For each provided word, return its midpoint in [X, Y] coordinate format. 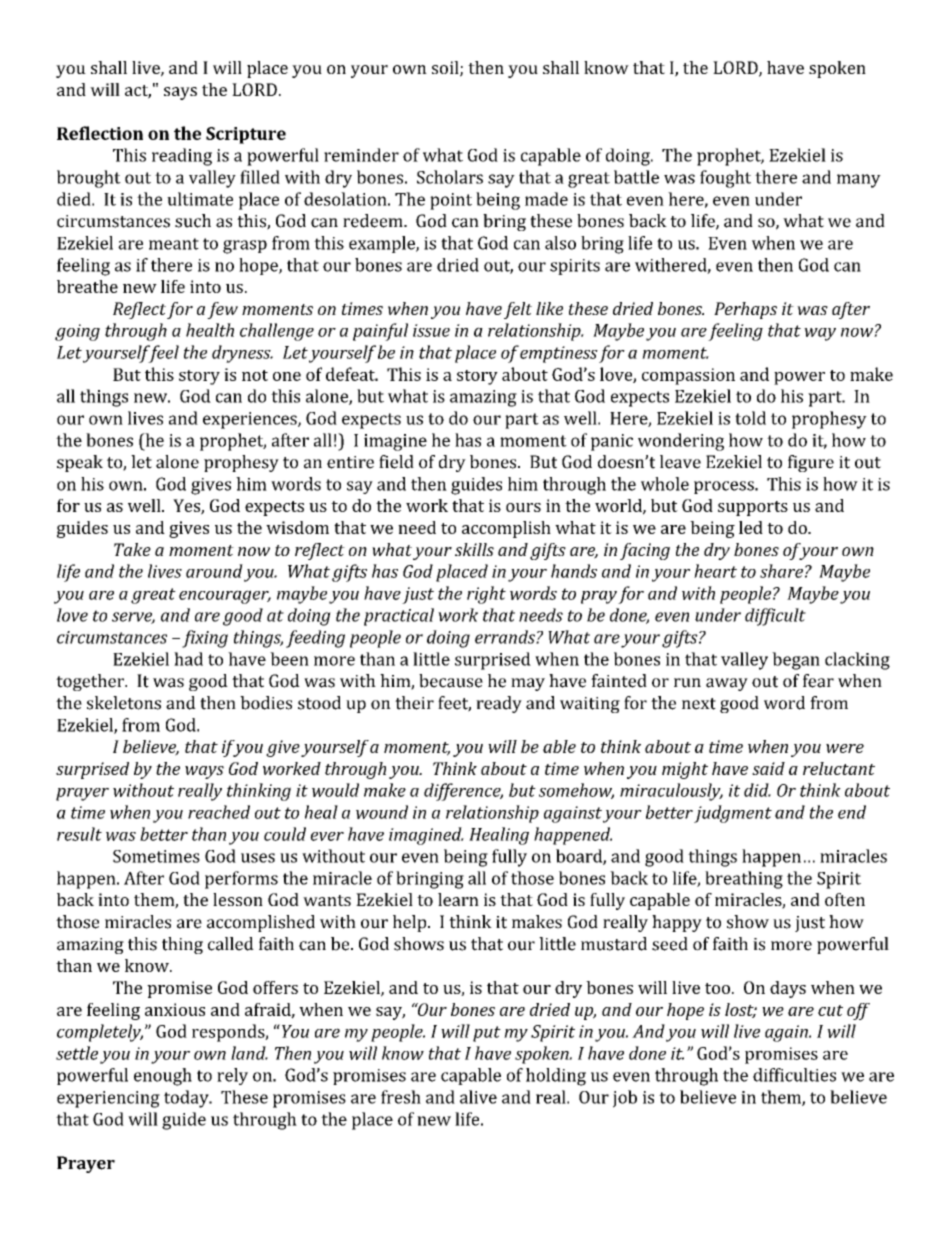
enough [163, 1077]
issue [431, 330]
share [781, 571]
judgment [733, 814]
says [180, 93]
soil [446, 69]
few [222, 310]
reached [219, 812]
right [486, 595]
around [214, 571]
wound [382, 812]
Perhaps [745, 310]
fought [725, 179]
